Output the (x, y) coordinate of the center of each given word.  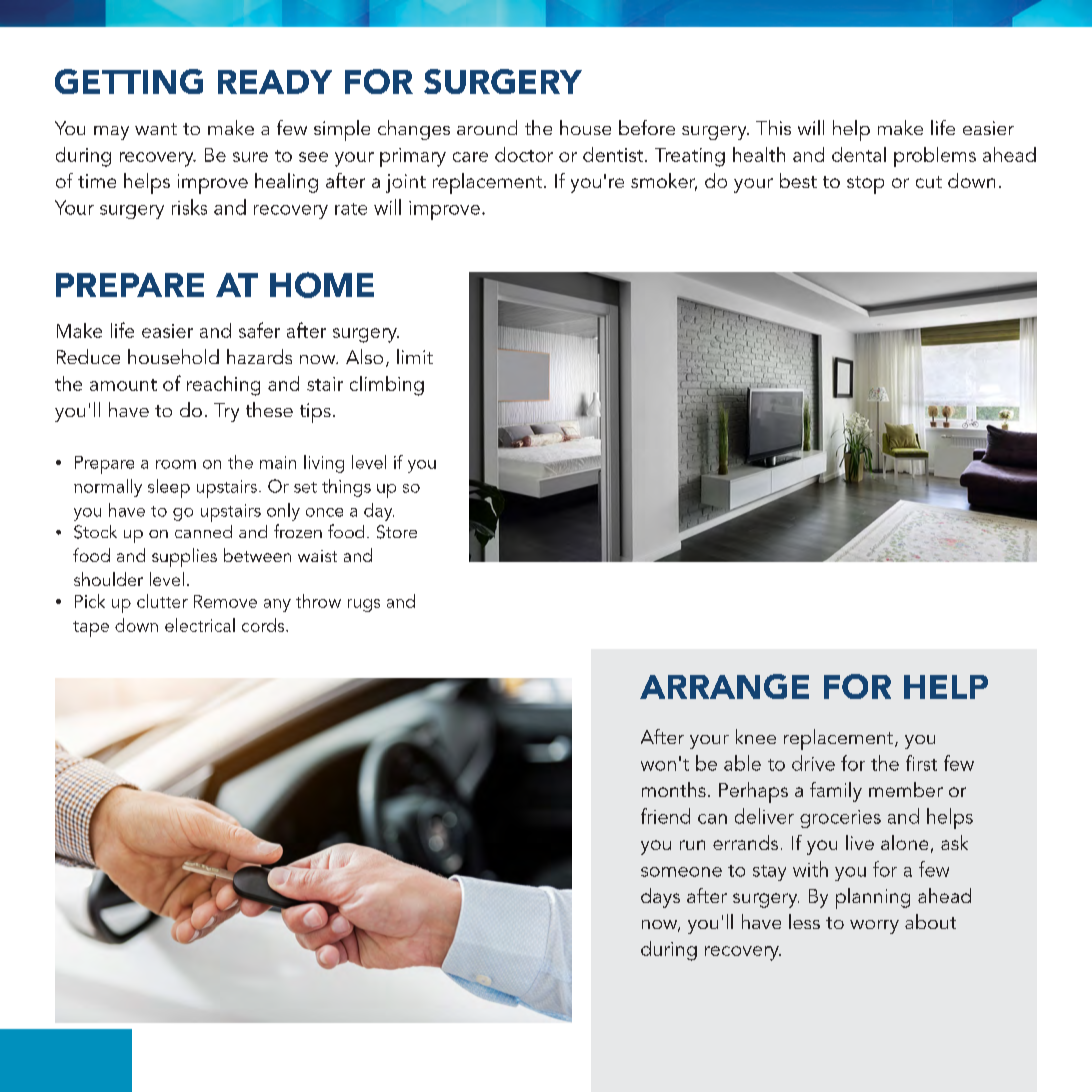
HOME (322, 285)
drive (813, 763)
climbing (387, 386)
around (487, 127)
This (773, 127)
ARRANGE (724, 686)
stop (865, 185)
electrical (200, 625)
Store (397, 532)
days (660, 898)
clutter (162, 601)
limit (415, 356)
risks (189, 207)
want (156, 129)
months (674, 789)
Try (226, 412)
